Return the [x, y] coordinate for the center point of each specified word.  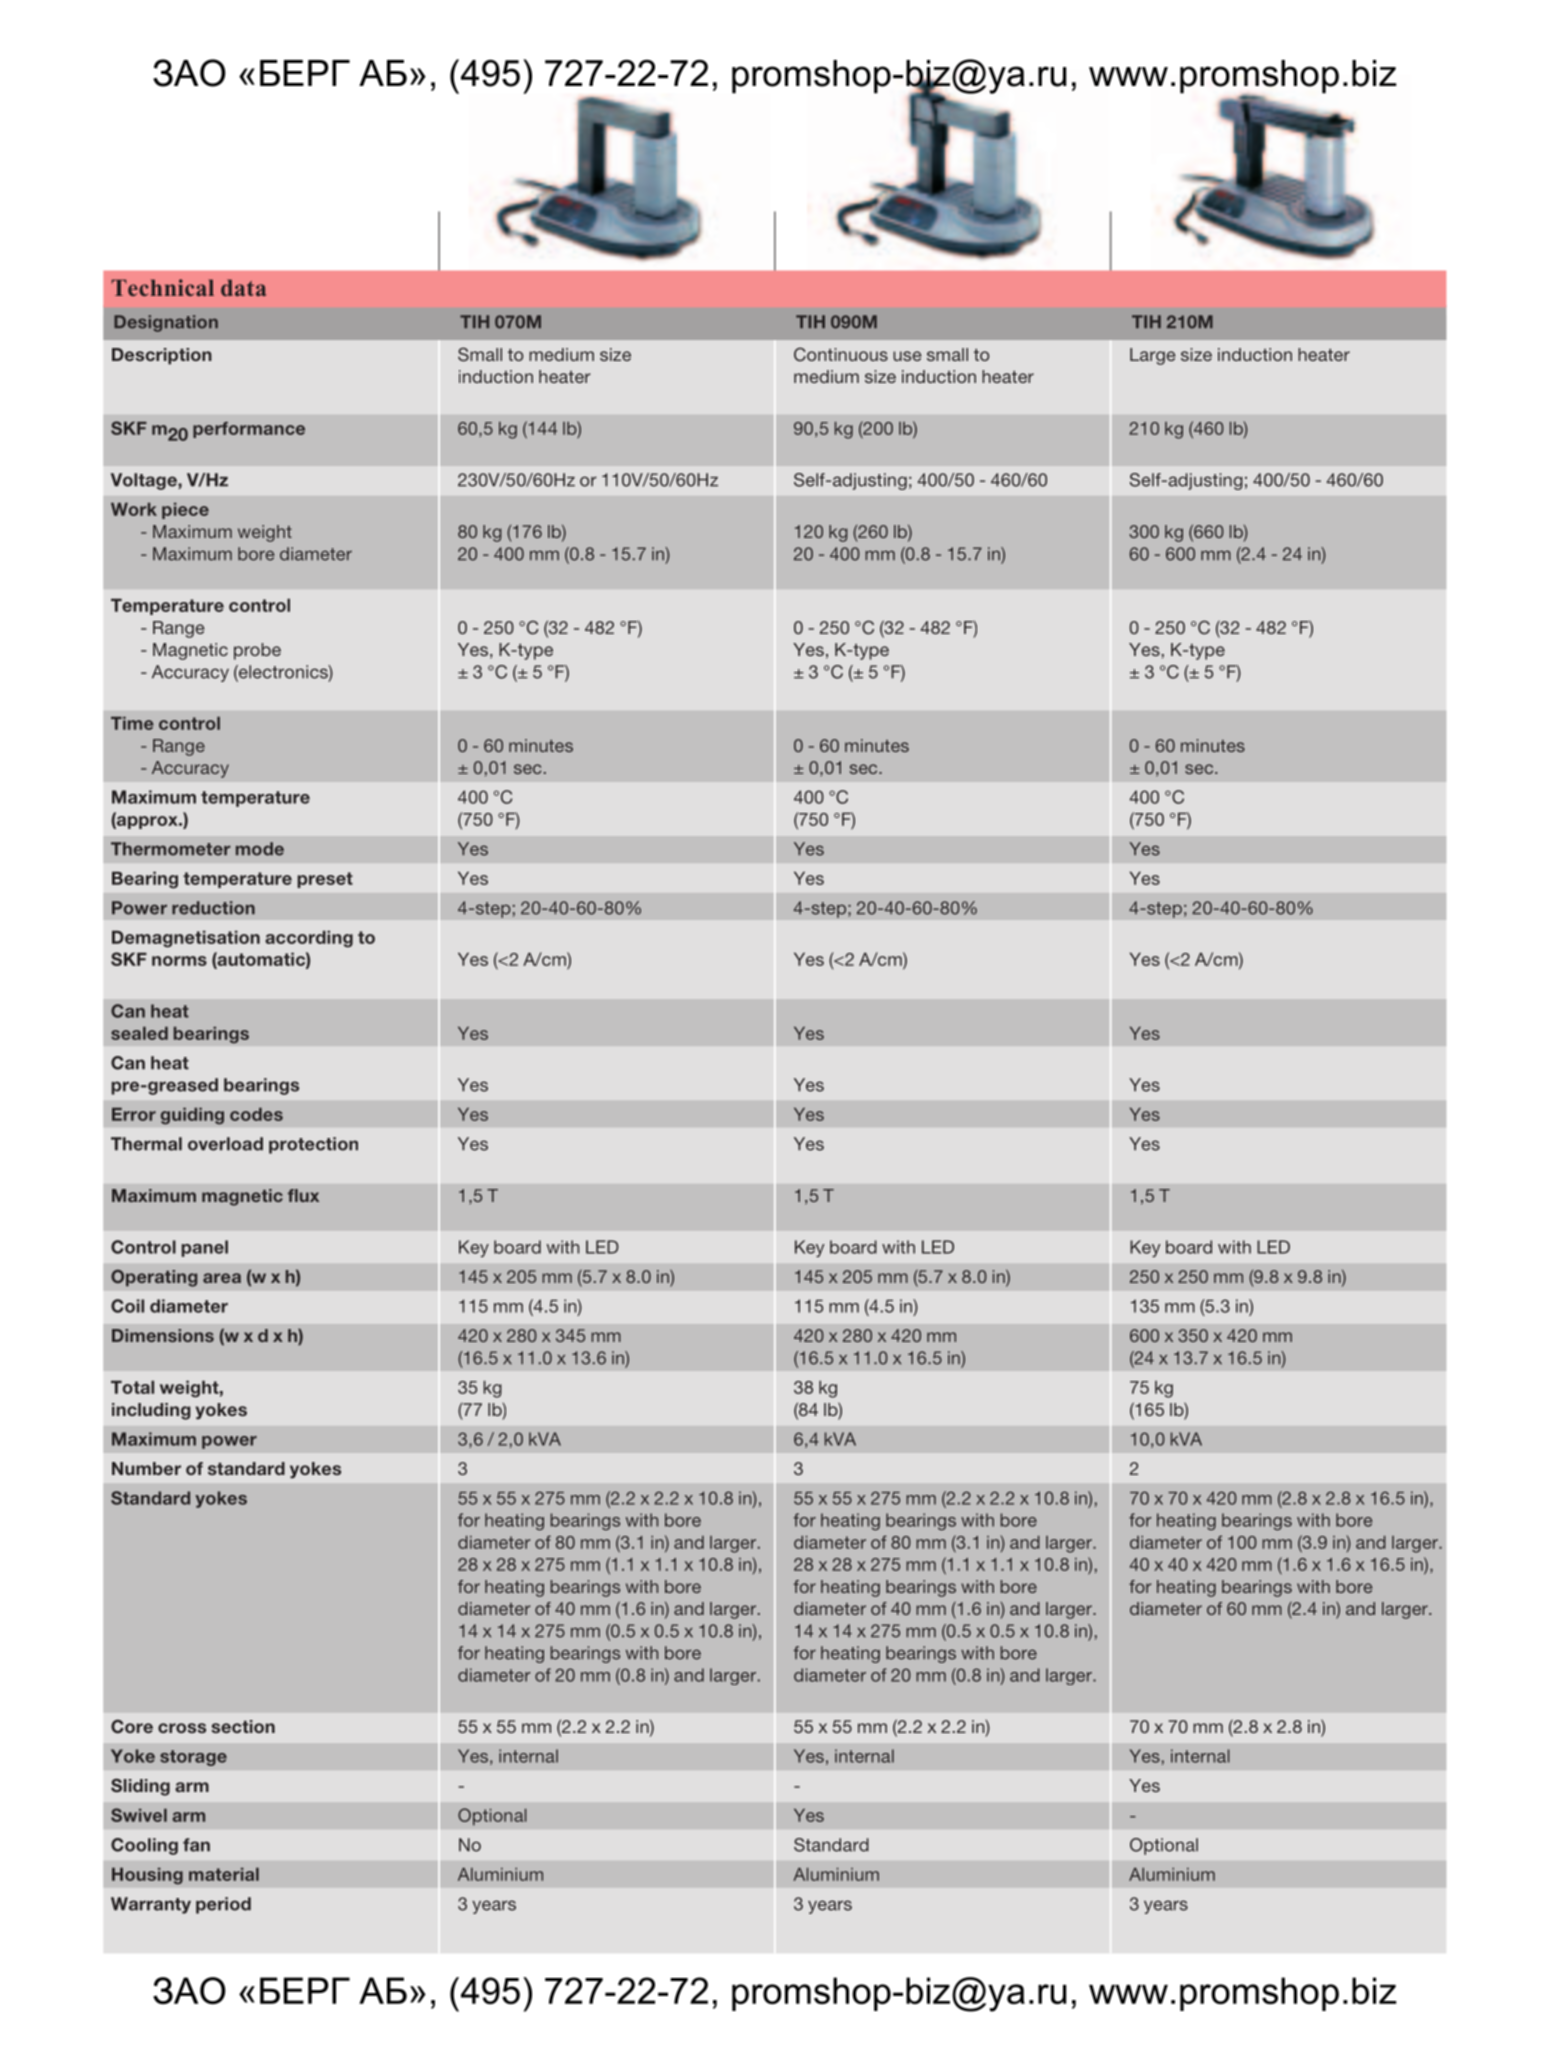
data [243, 287]
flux [303, 1195]
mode [260, 849]
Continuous [841, 354]
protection [313, 1145]
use [907, 356]
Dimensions [163, 1335]
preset [325, 880]
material [224, 1874]
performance [249, 430]
